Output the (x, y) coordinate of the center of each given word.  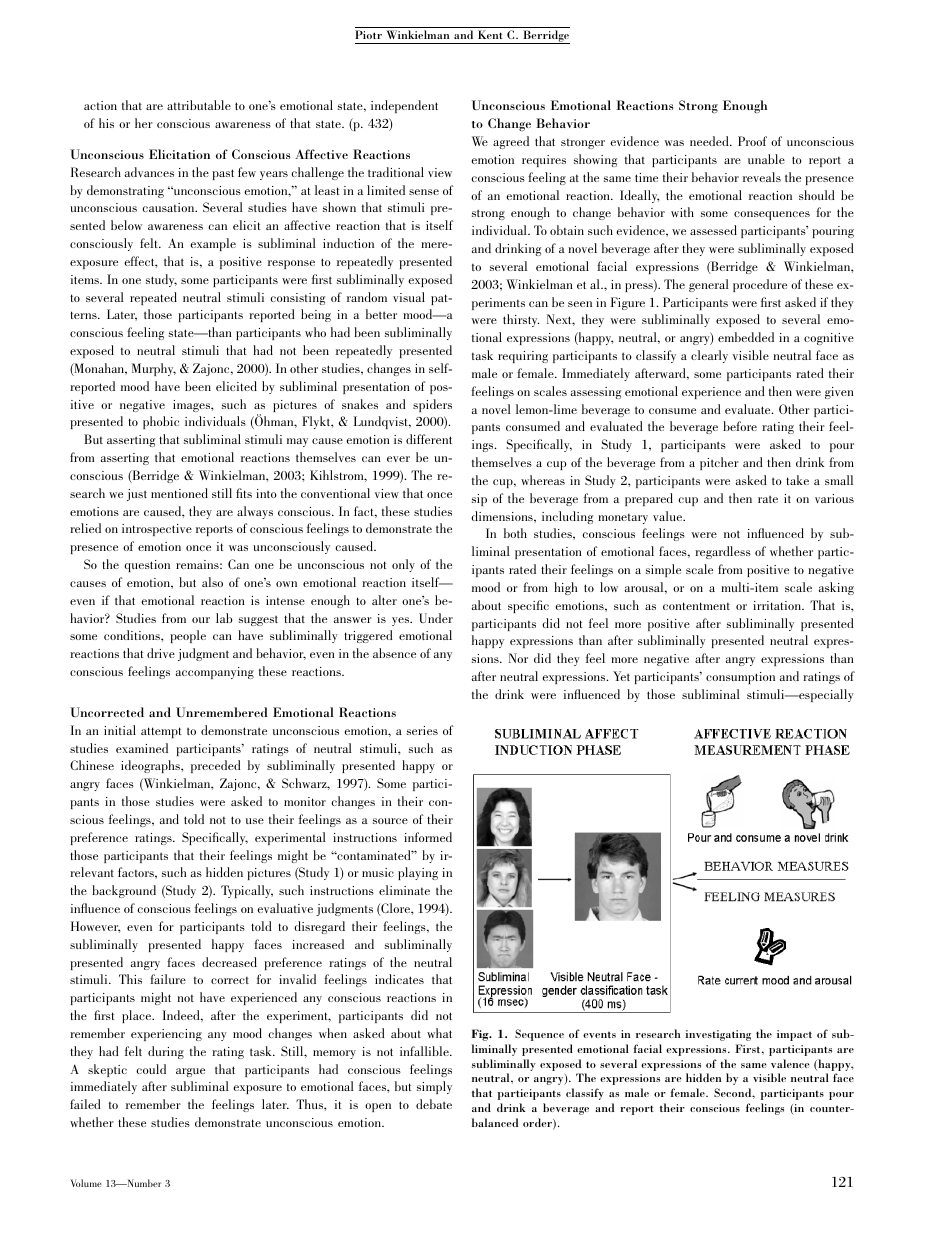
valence (790, 1063)
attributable (199, 105)
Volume (86, 1183)
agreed (511, 142)
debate (434, 1104)
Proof (752, 141)
